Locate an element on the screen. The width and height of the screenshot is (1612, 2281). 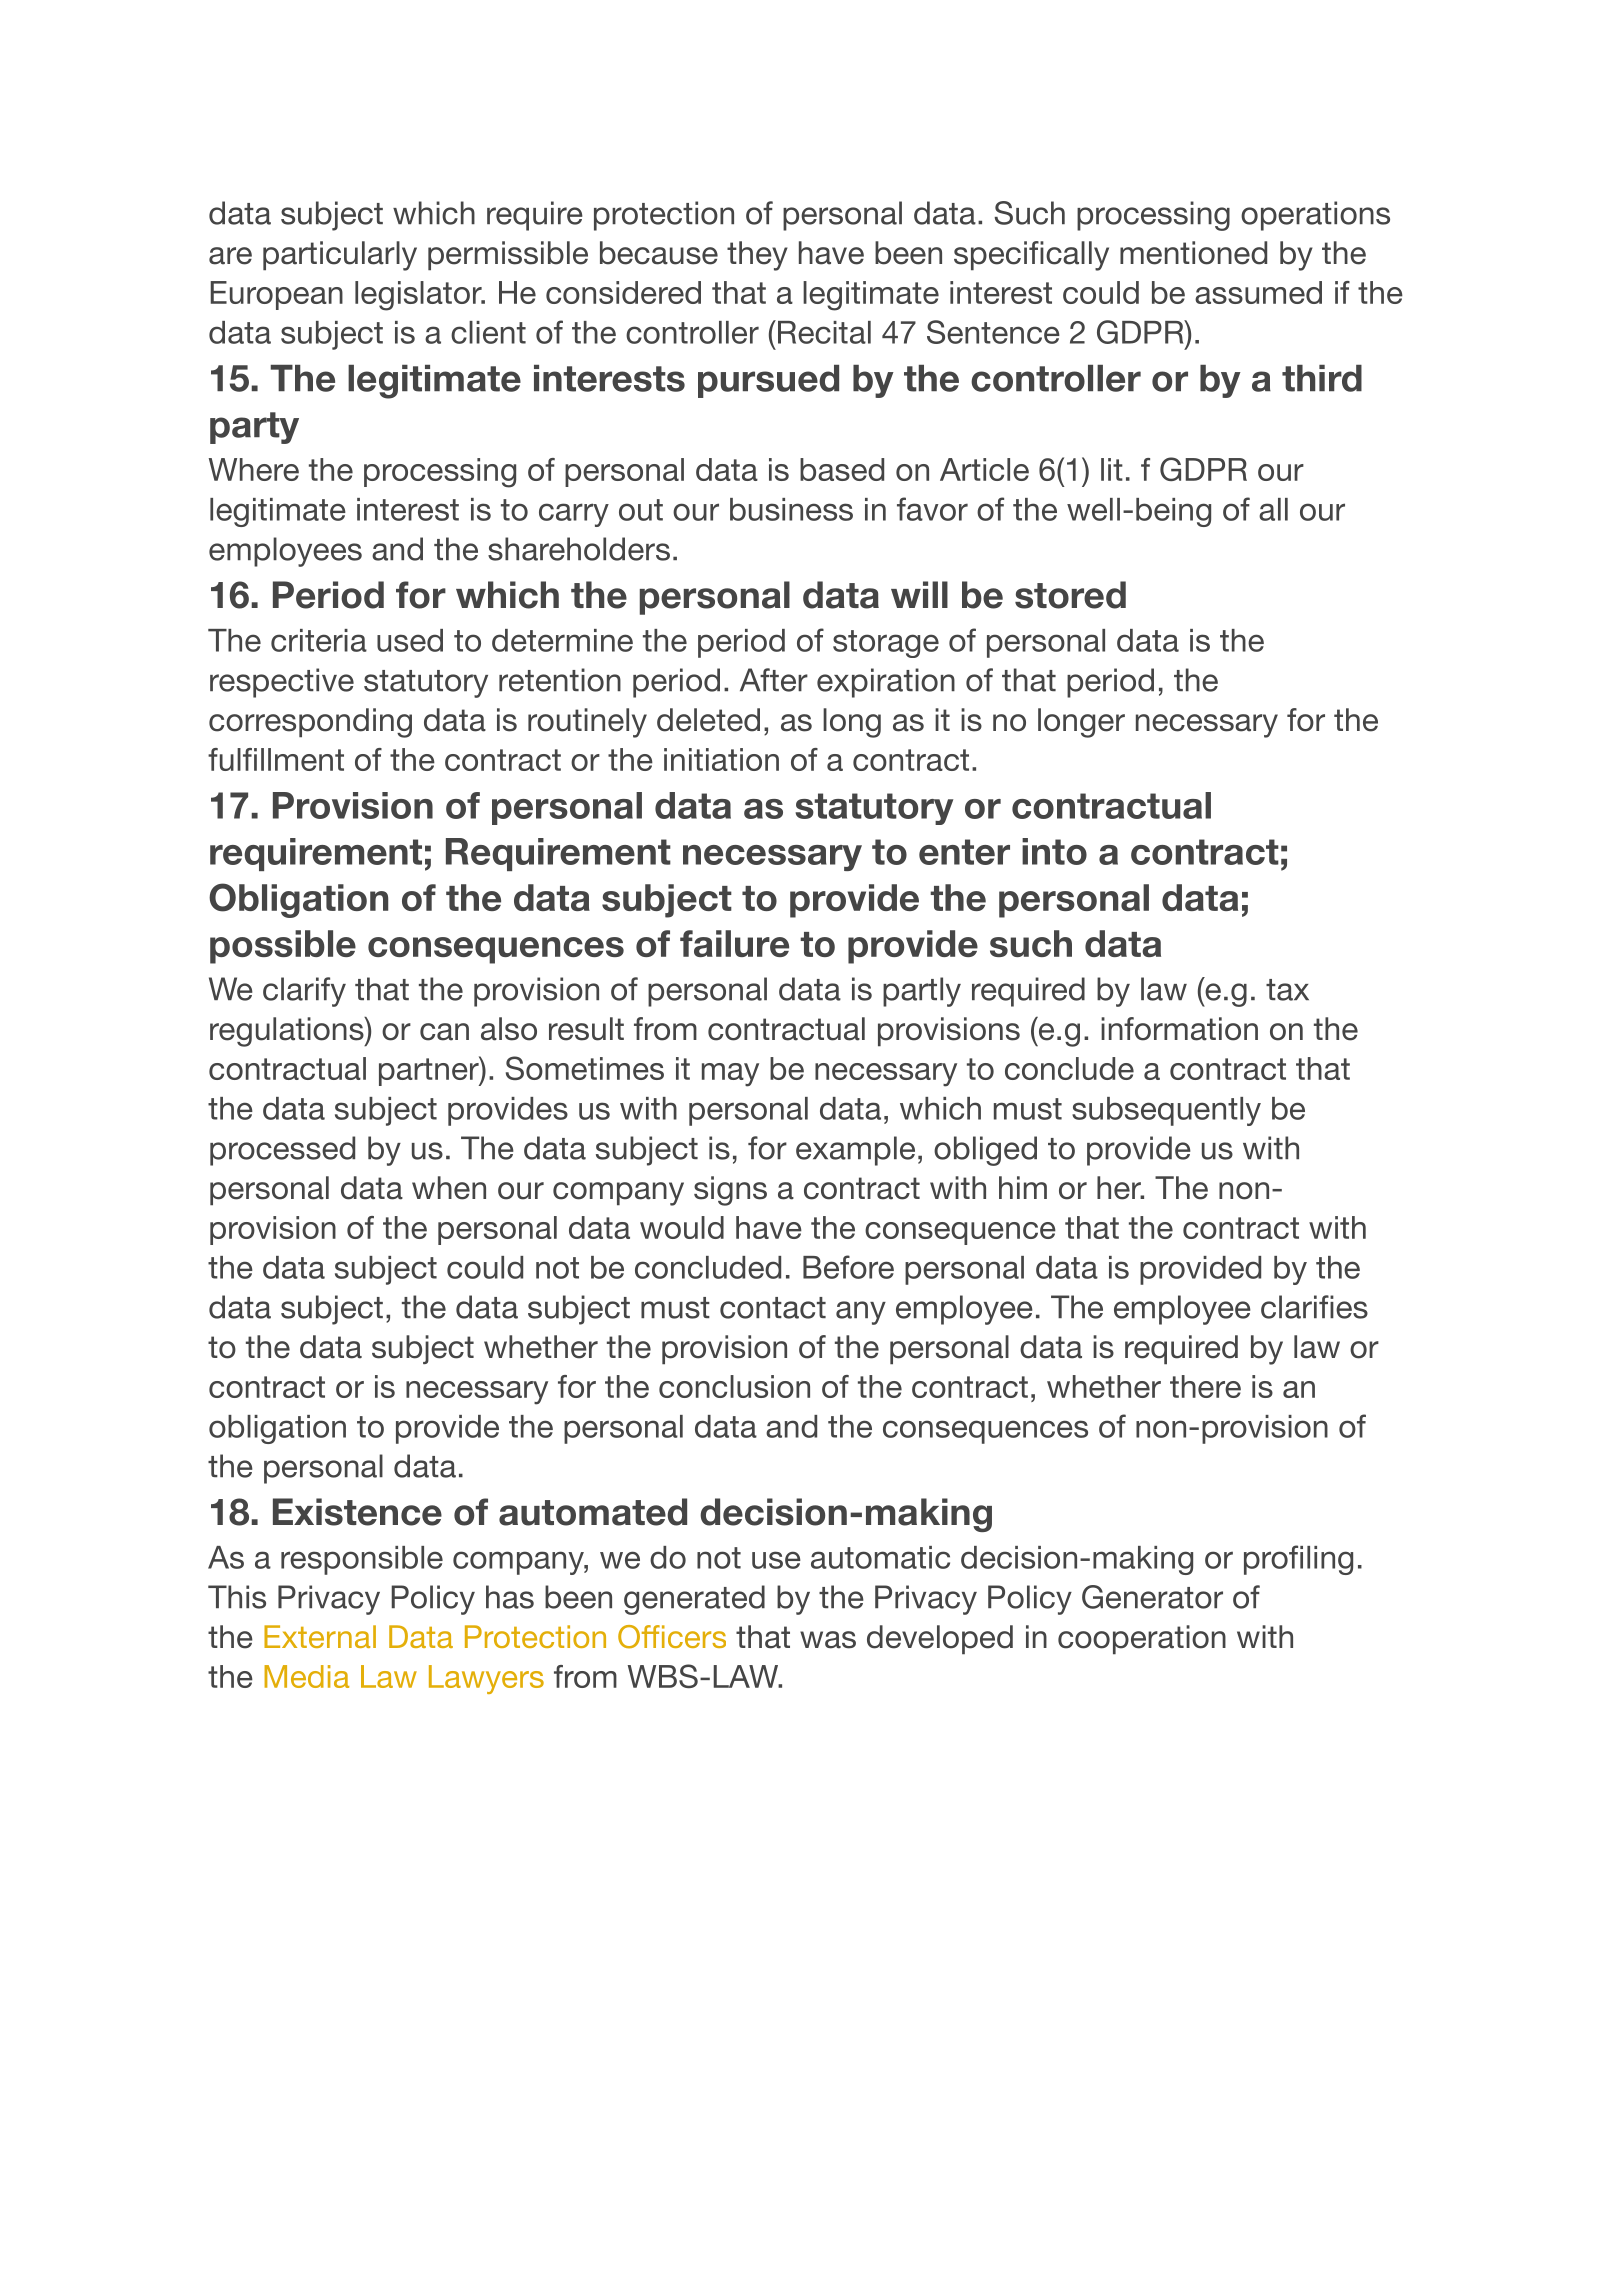
External is located at coordinates (320, 1636).
